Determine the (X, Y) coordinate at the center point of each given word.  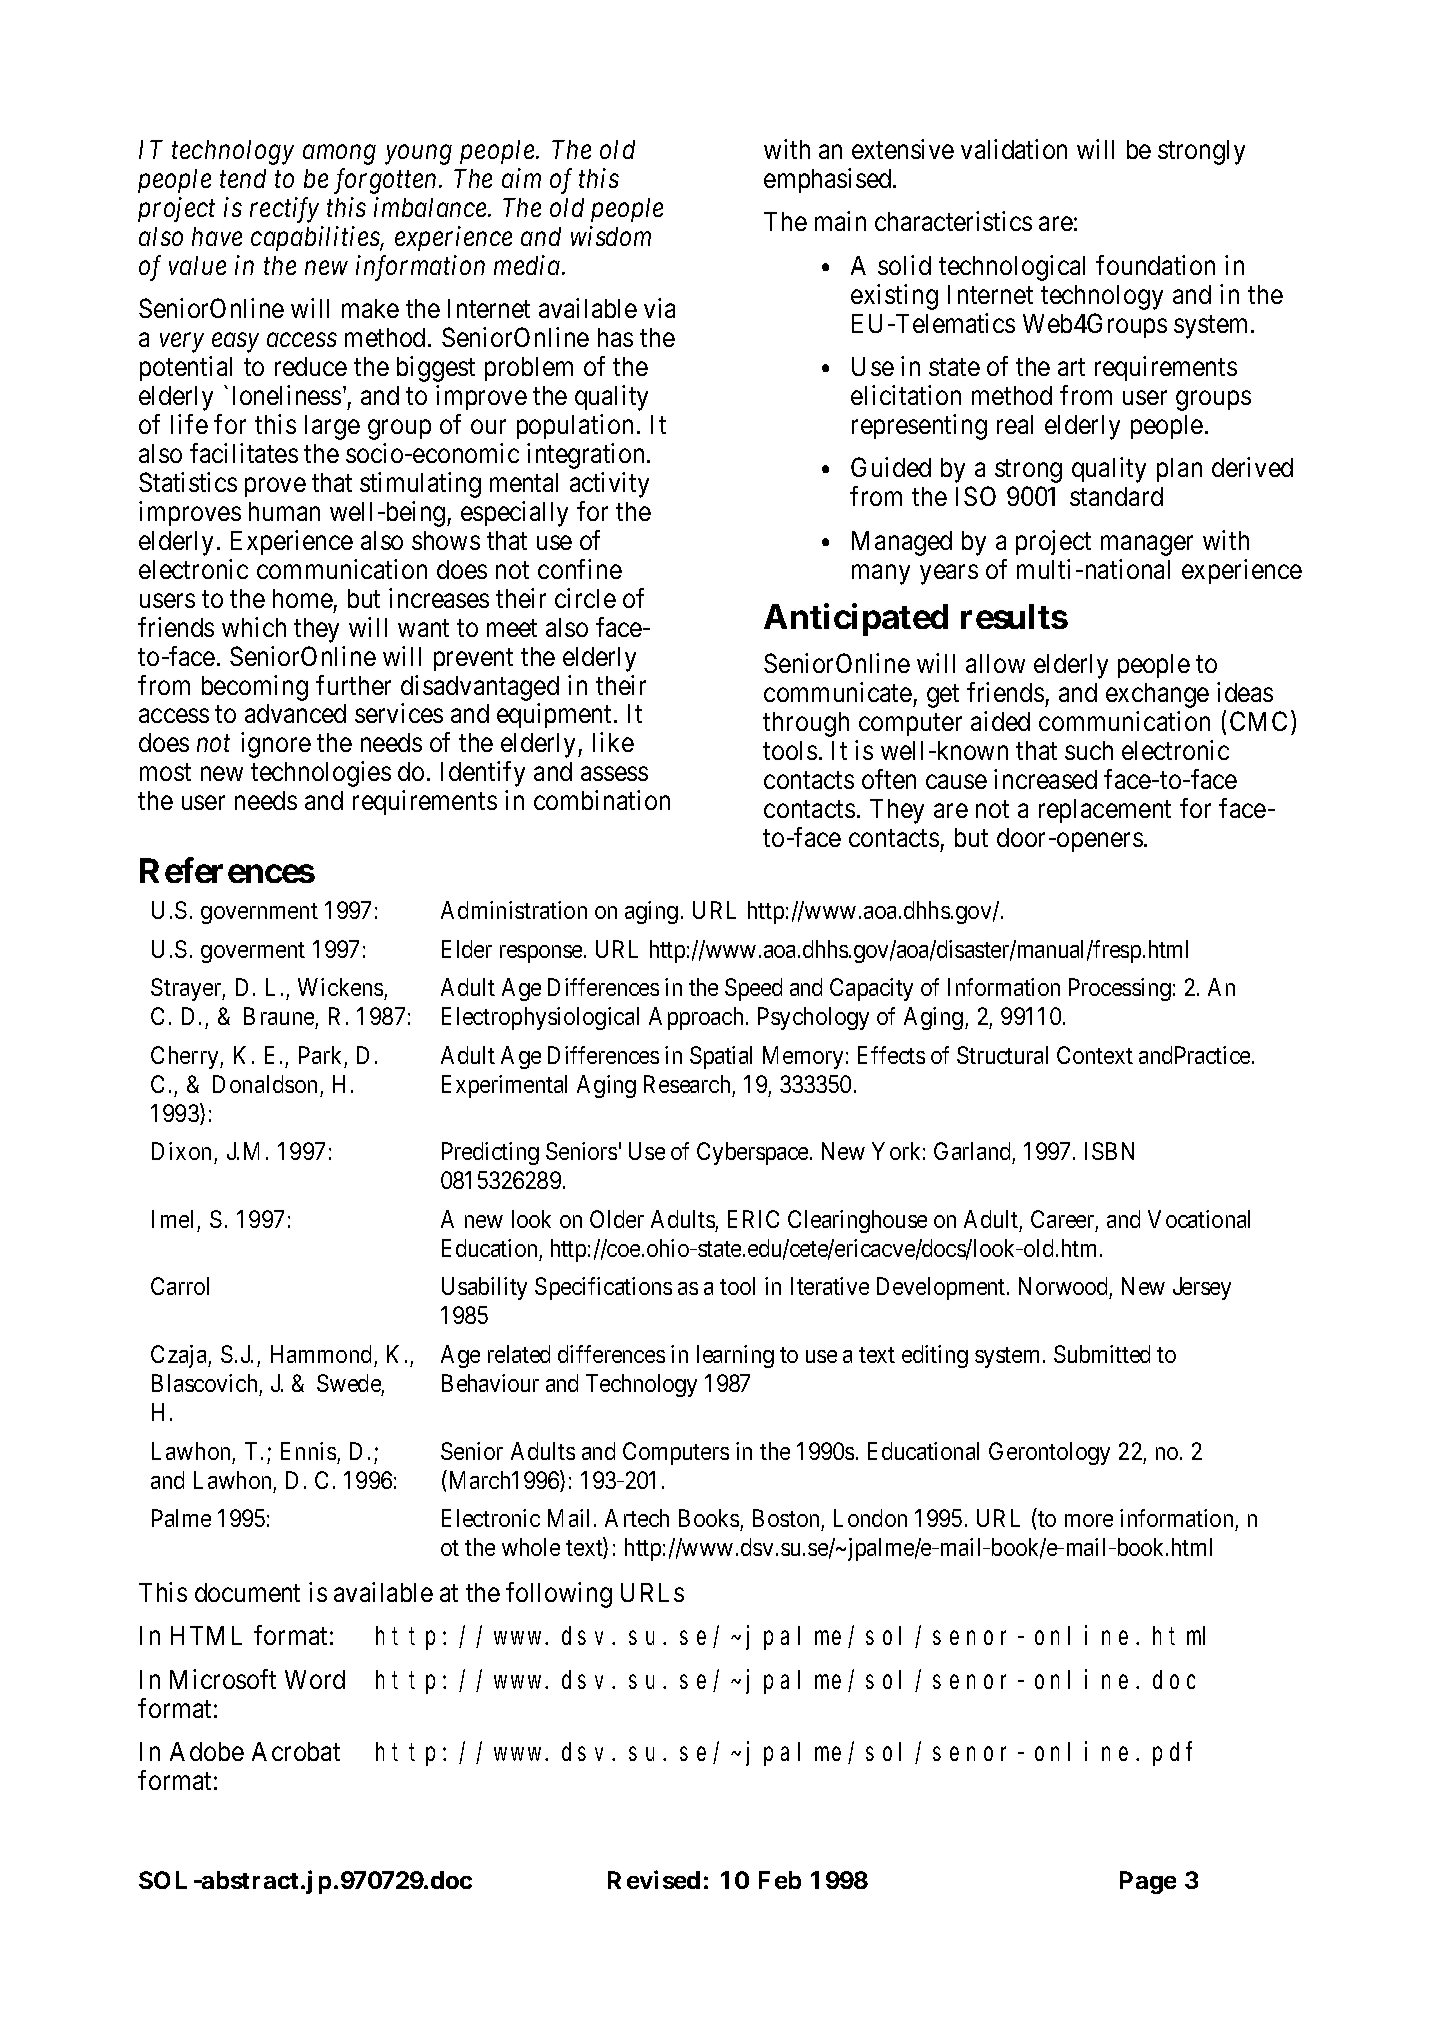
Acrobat (296, 1751)
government (259, 913)
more (1089, 1520)
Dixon (181, 1151)
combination (602, 800)
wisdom (611, 236)
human (284, 511)
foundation (1155, 265)
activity (609, 485)
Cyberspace (754, 1153)
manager (1147, 546)
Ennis (308, 1451)
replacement (1105, 811)
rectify (284, 210)
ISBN (1109, 1151)
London (870, 1518)
